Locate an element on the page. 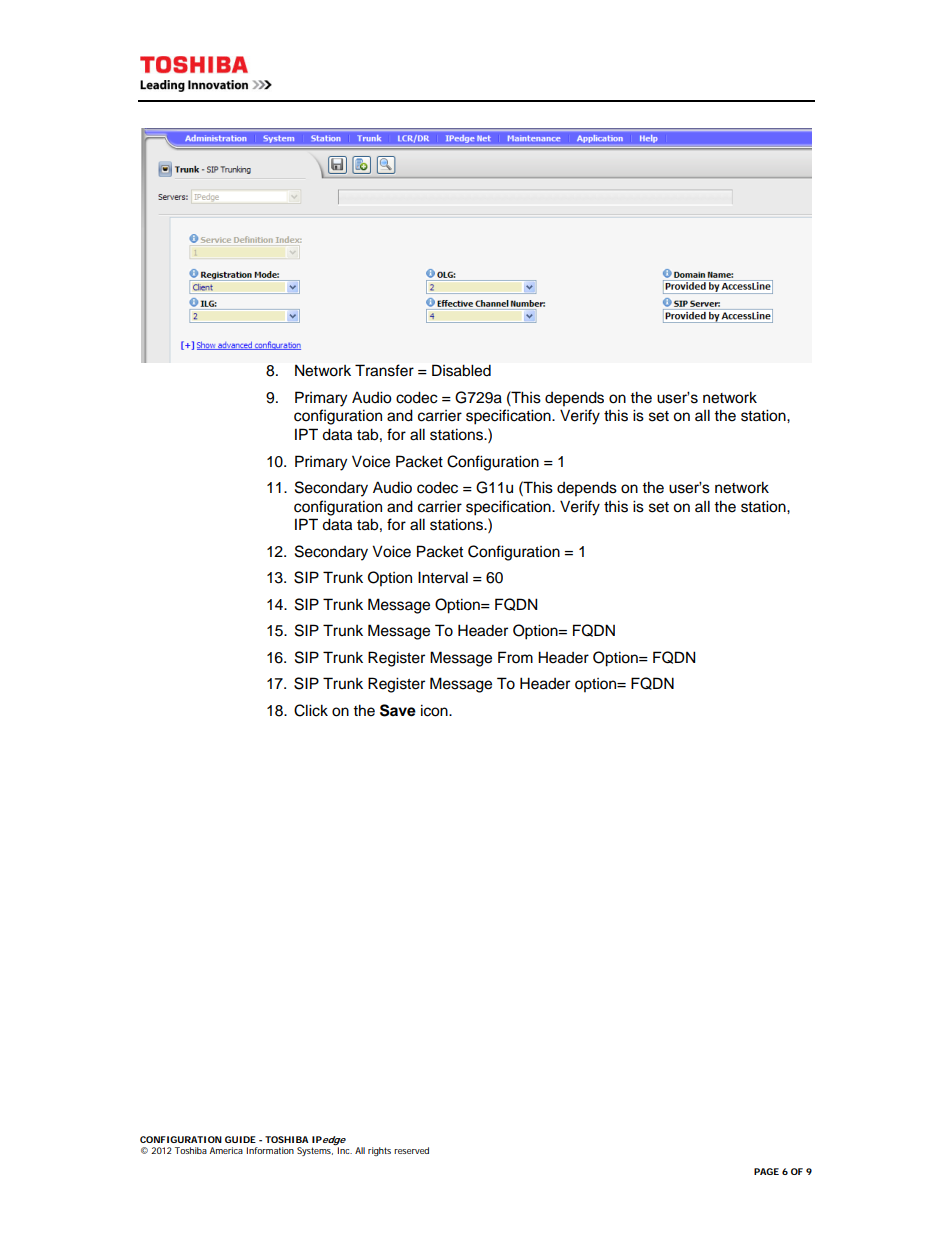  rights is located at coordinates (379, 1151).
